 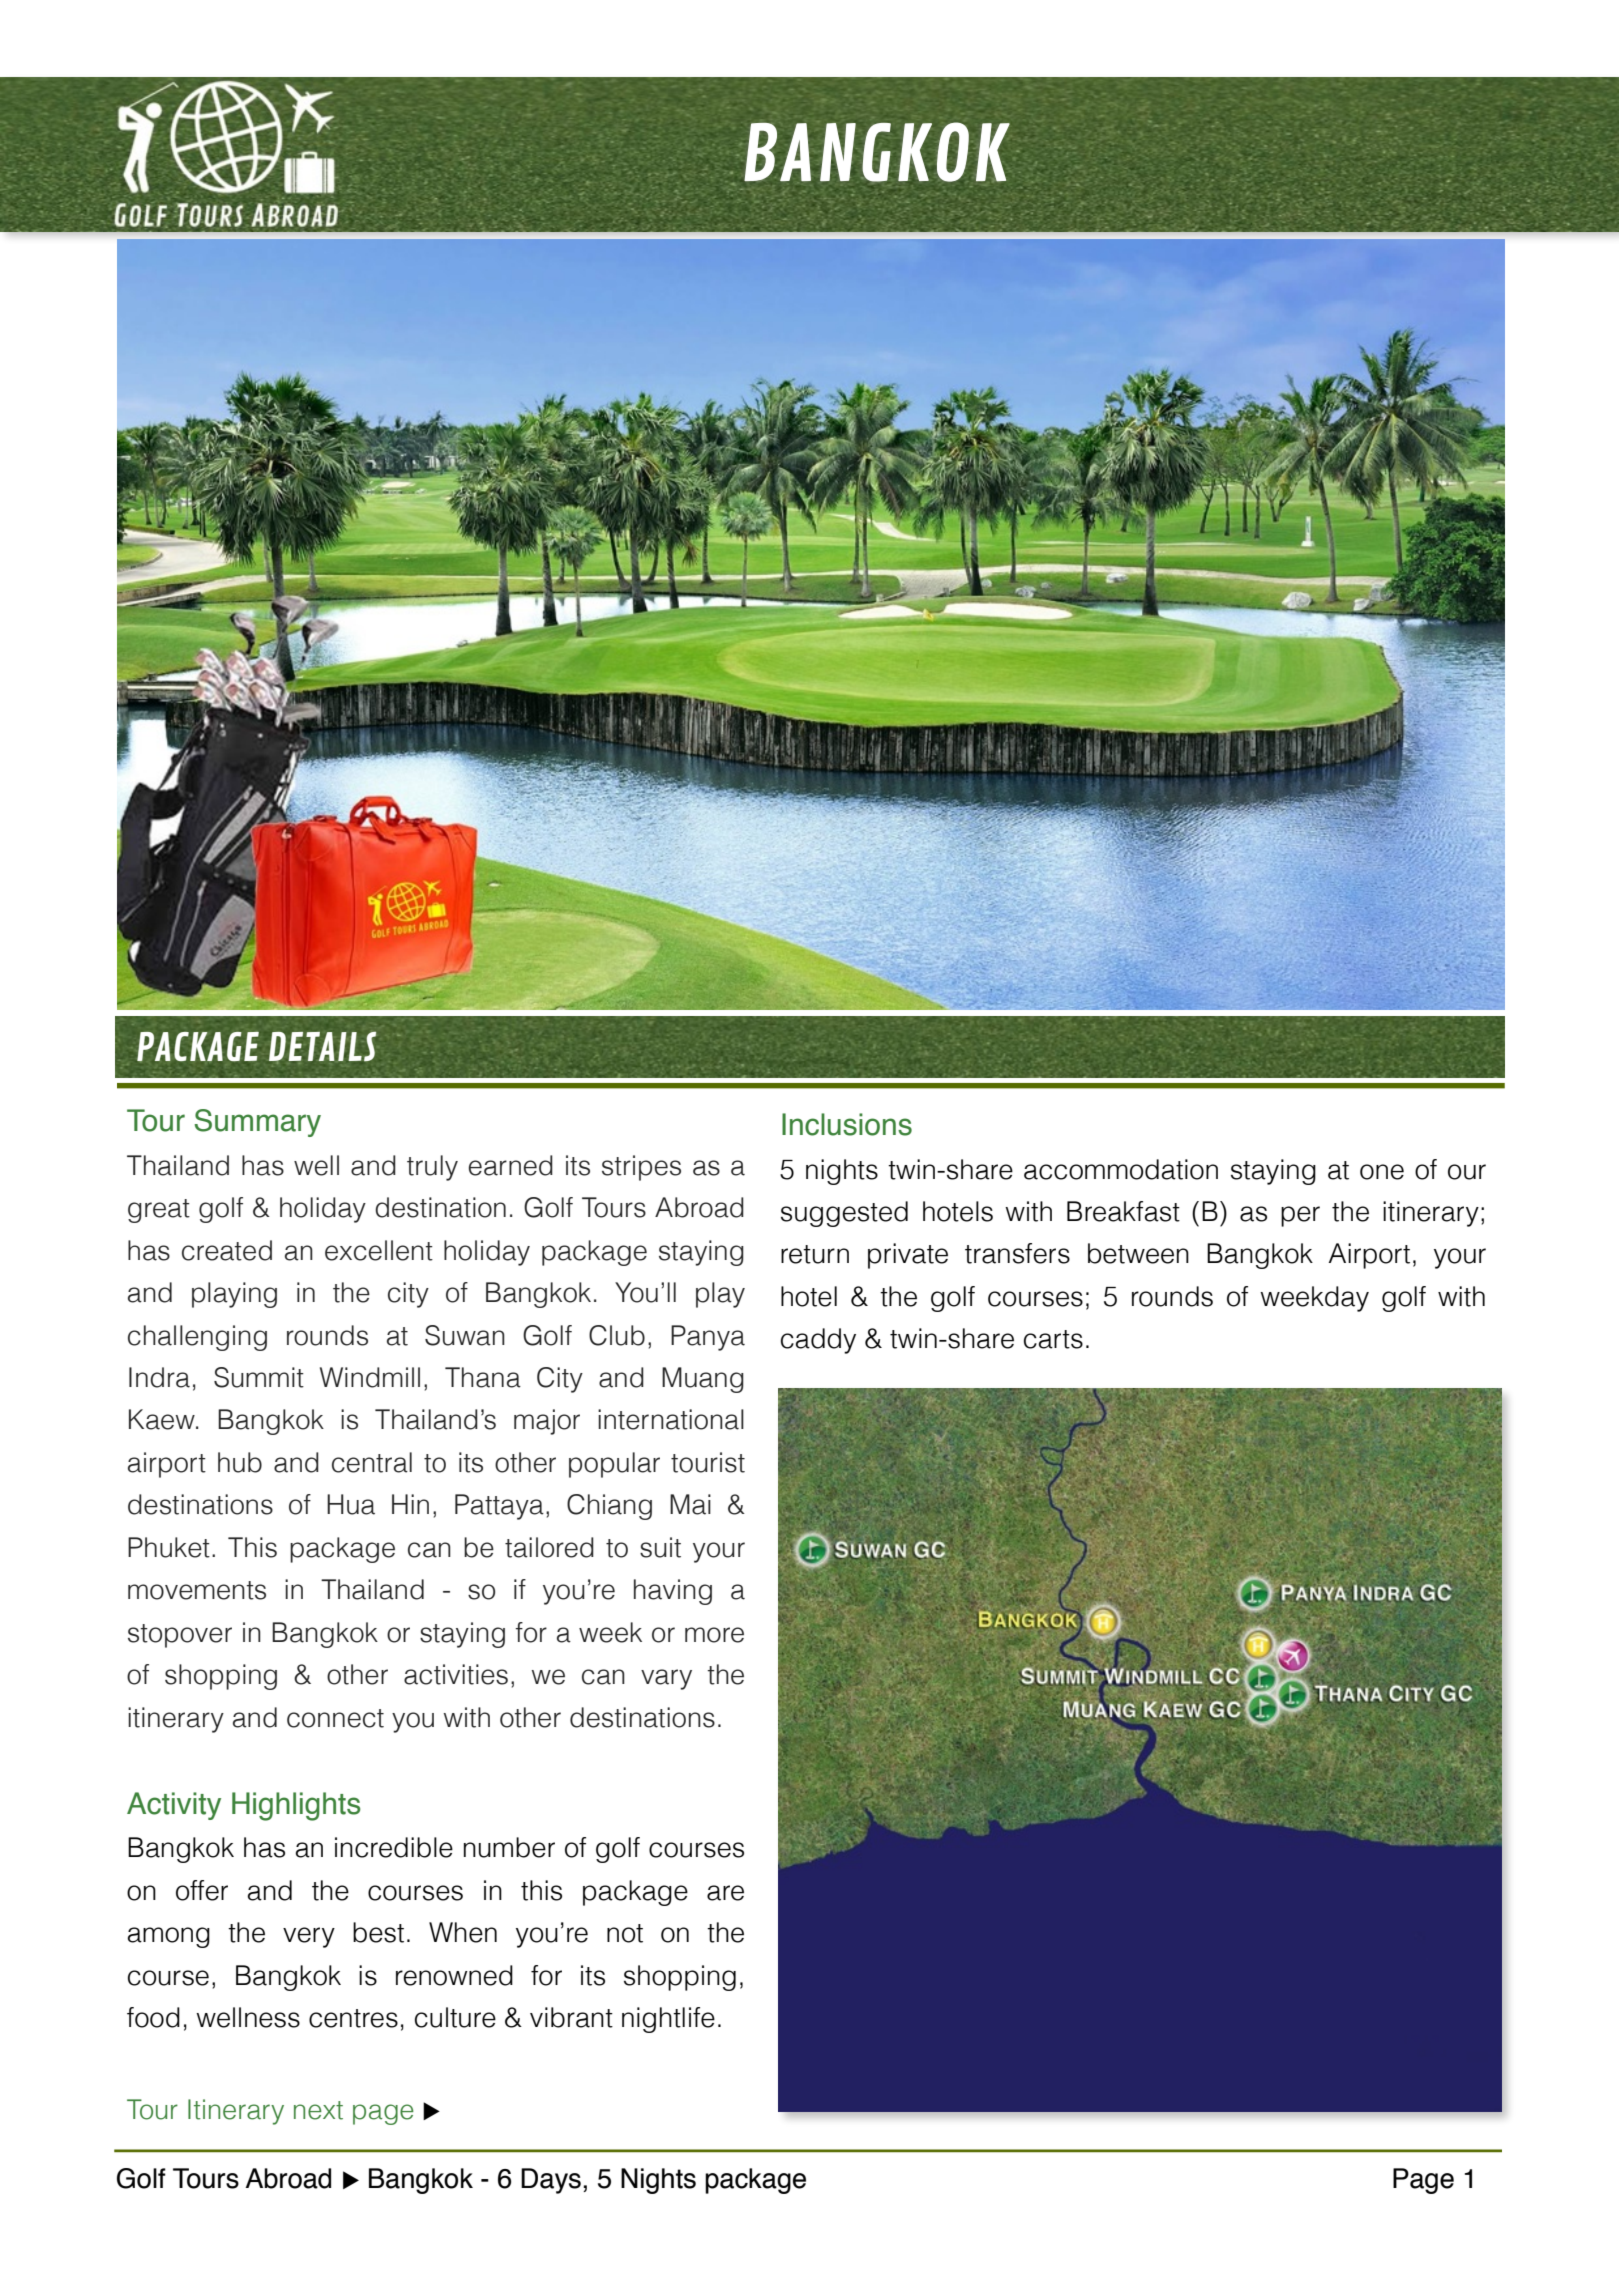 What do you see at coordinates (668, 2020) in the document?
I see `nightlife` at bounding box center [668, 2020].
